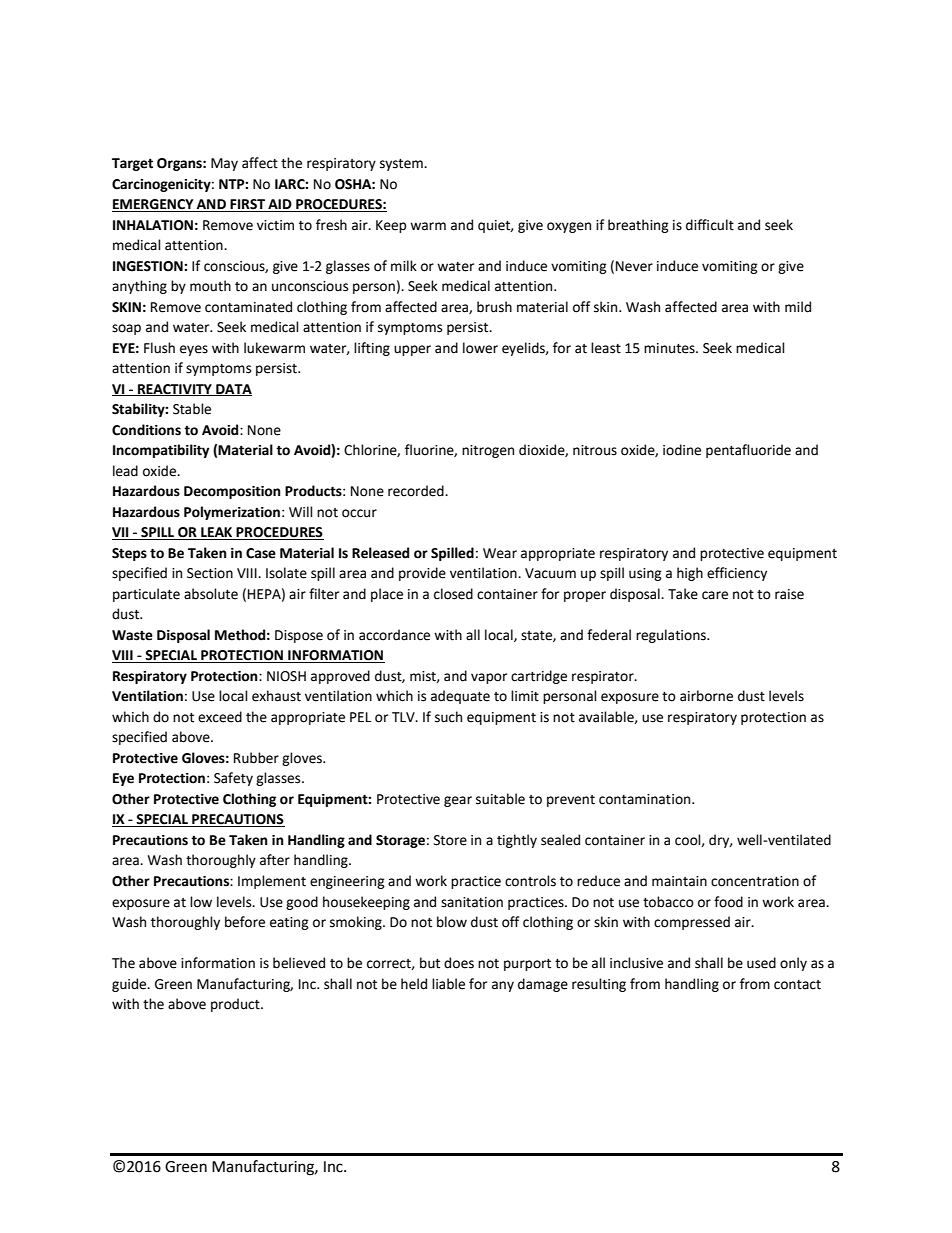  I want to click on recorded, so click(417, 491).
